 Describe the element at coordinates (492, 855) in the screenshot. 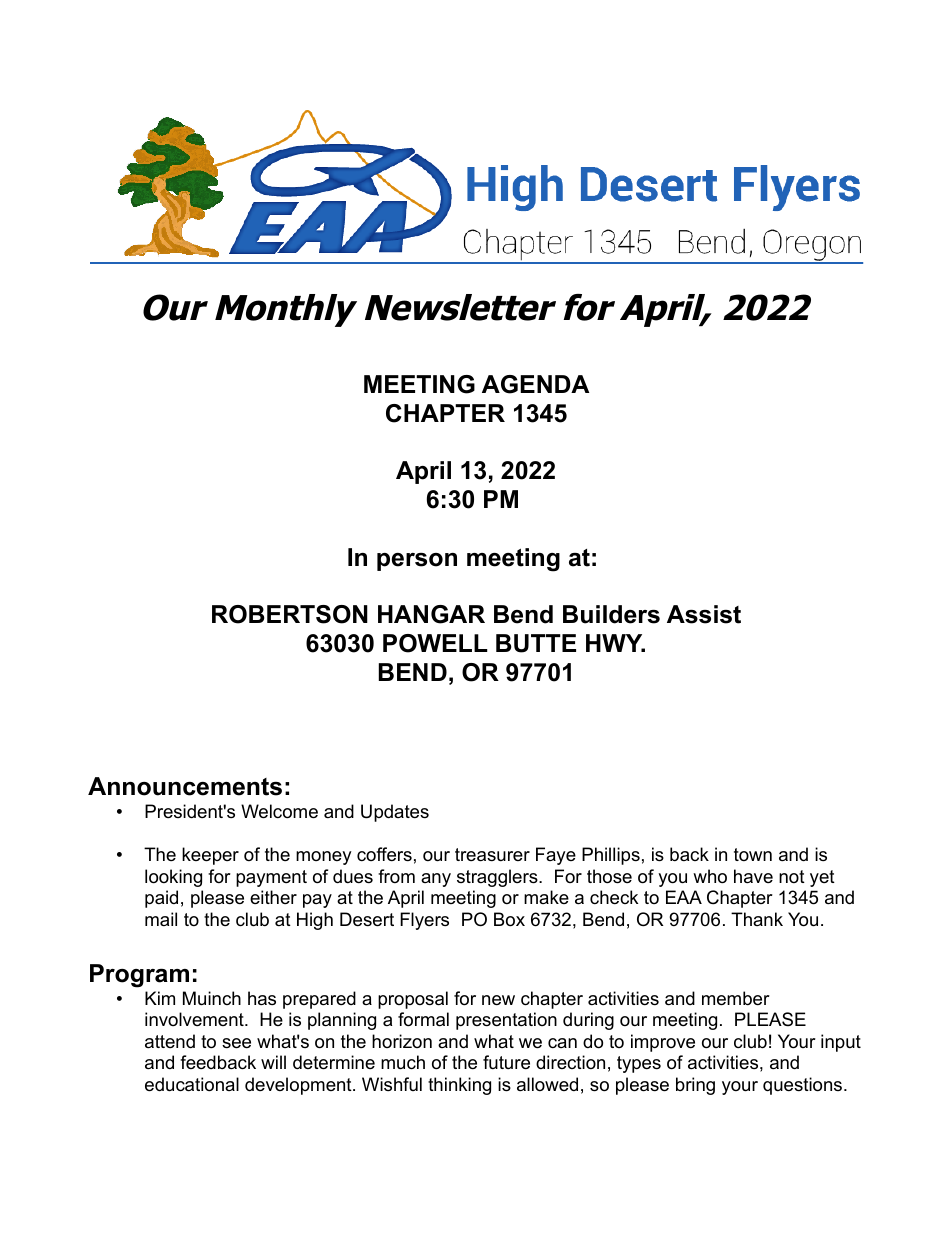

I see `treasurer` at that location.
